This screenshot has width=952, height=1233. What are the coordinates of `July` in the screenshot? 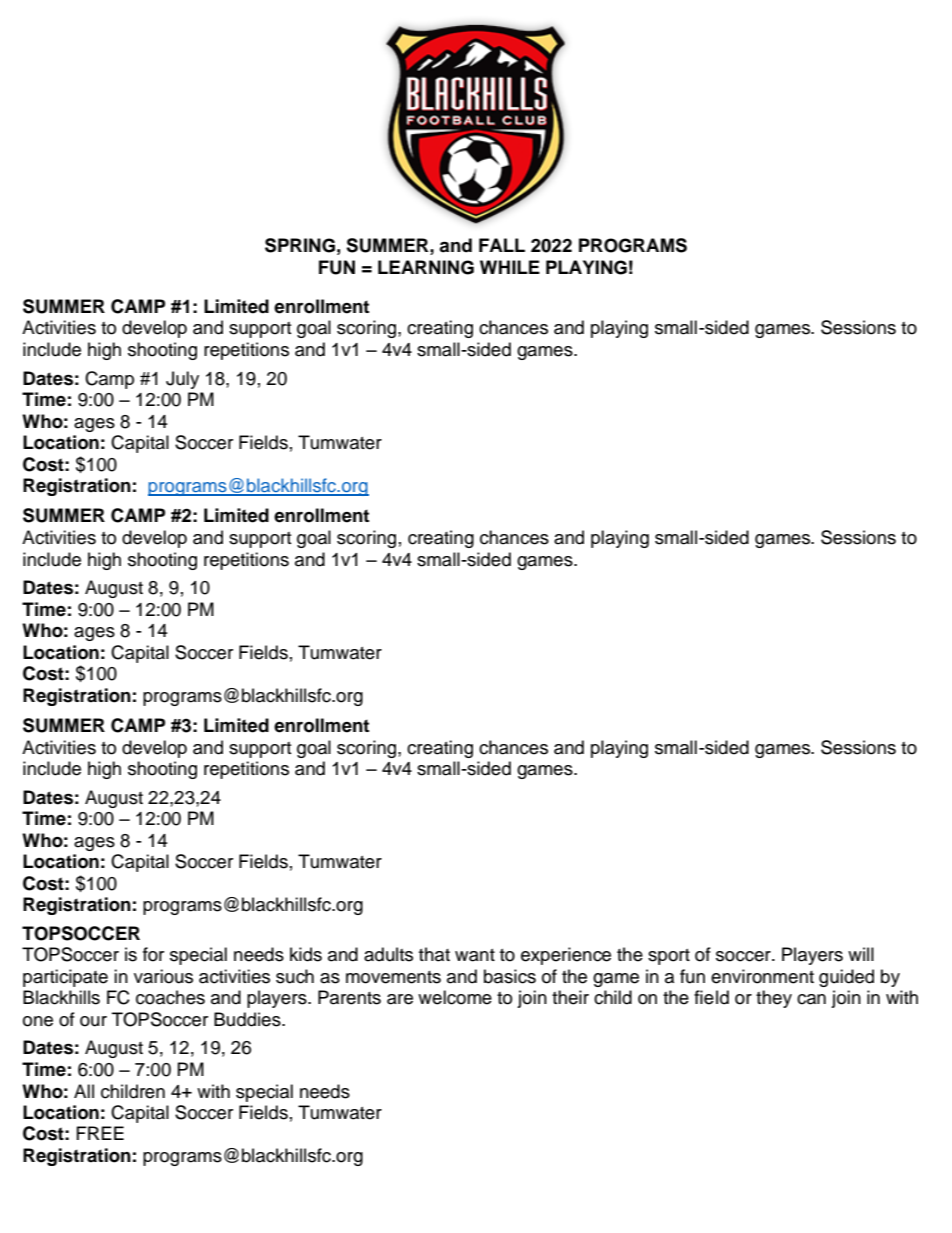 It's located at (182, 380).
